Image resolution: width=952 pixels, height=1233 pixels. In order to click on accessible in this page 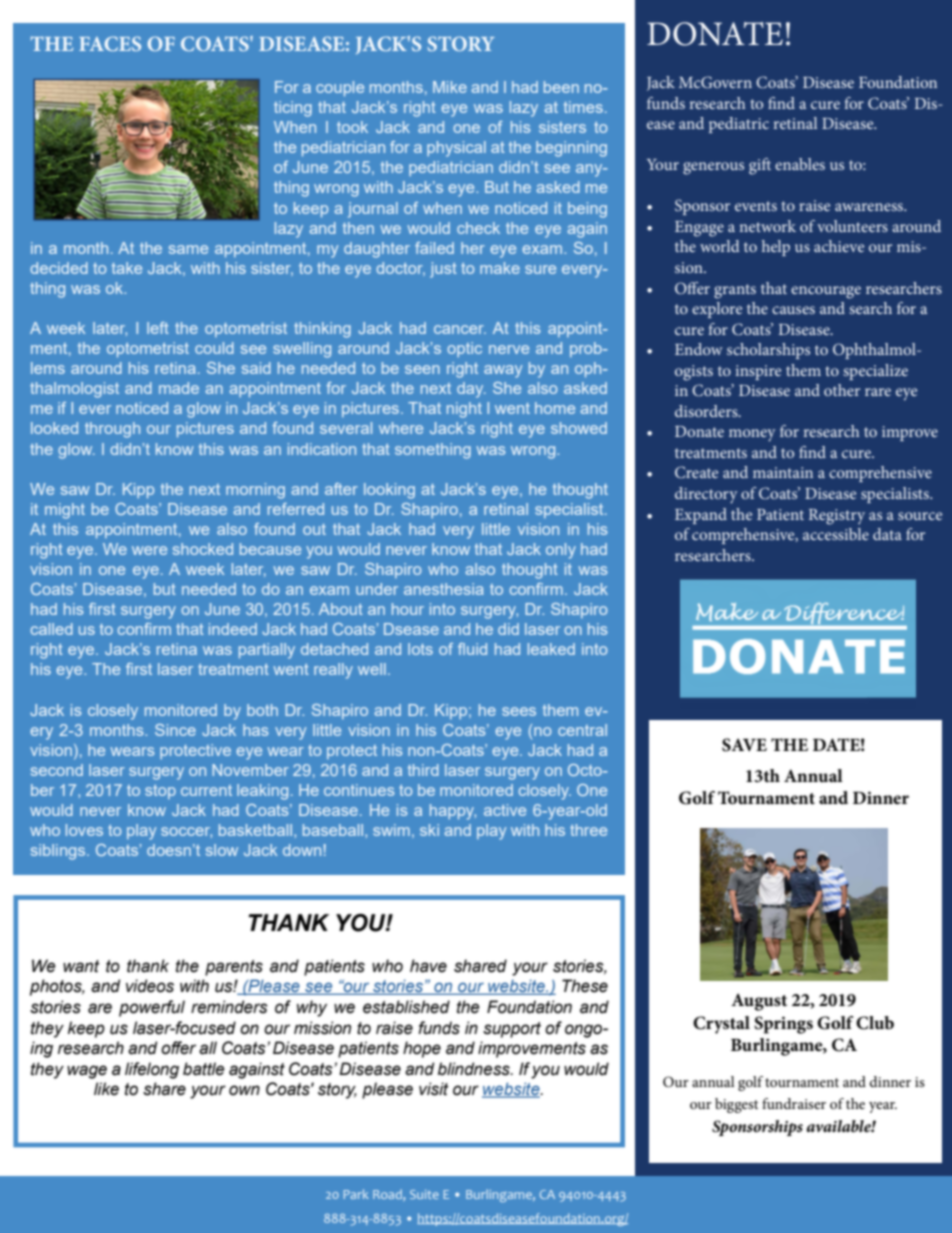, I will do `click(836, 534)`.
